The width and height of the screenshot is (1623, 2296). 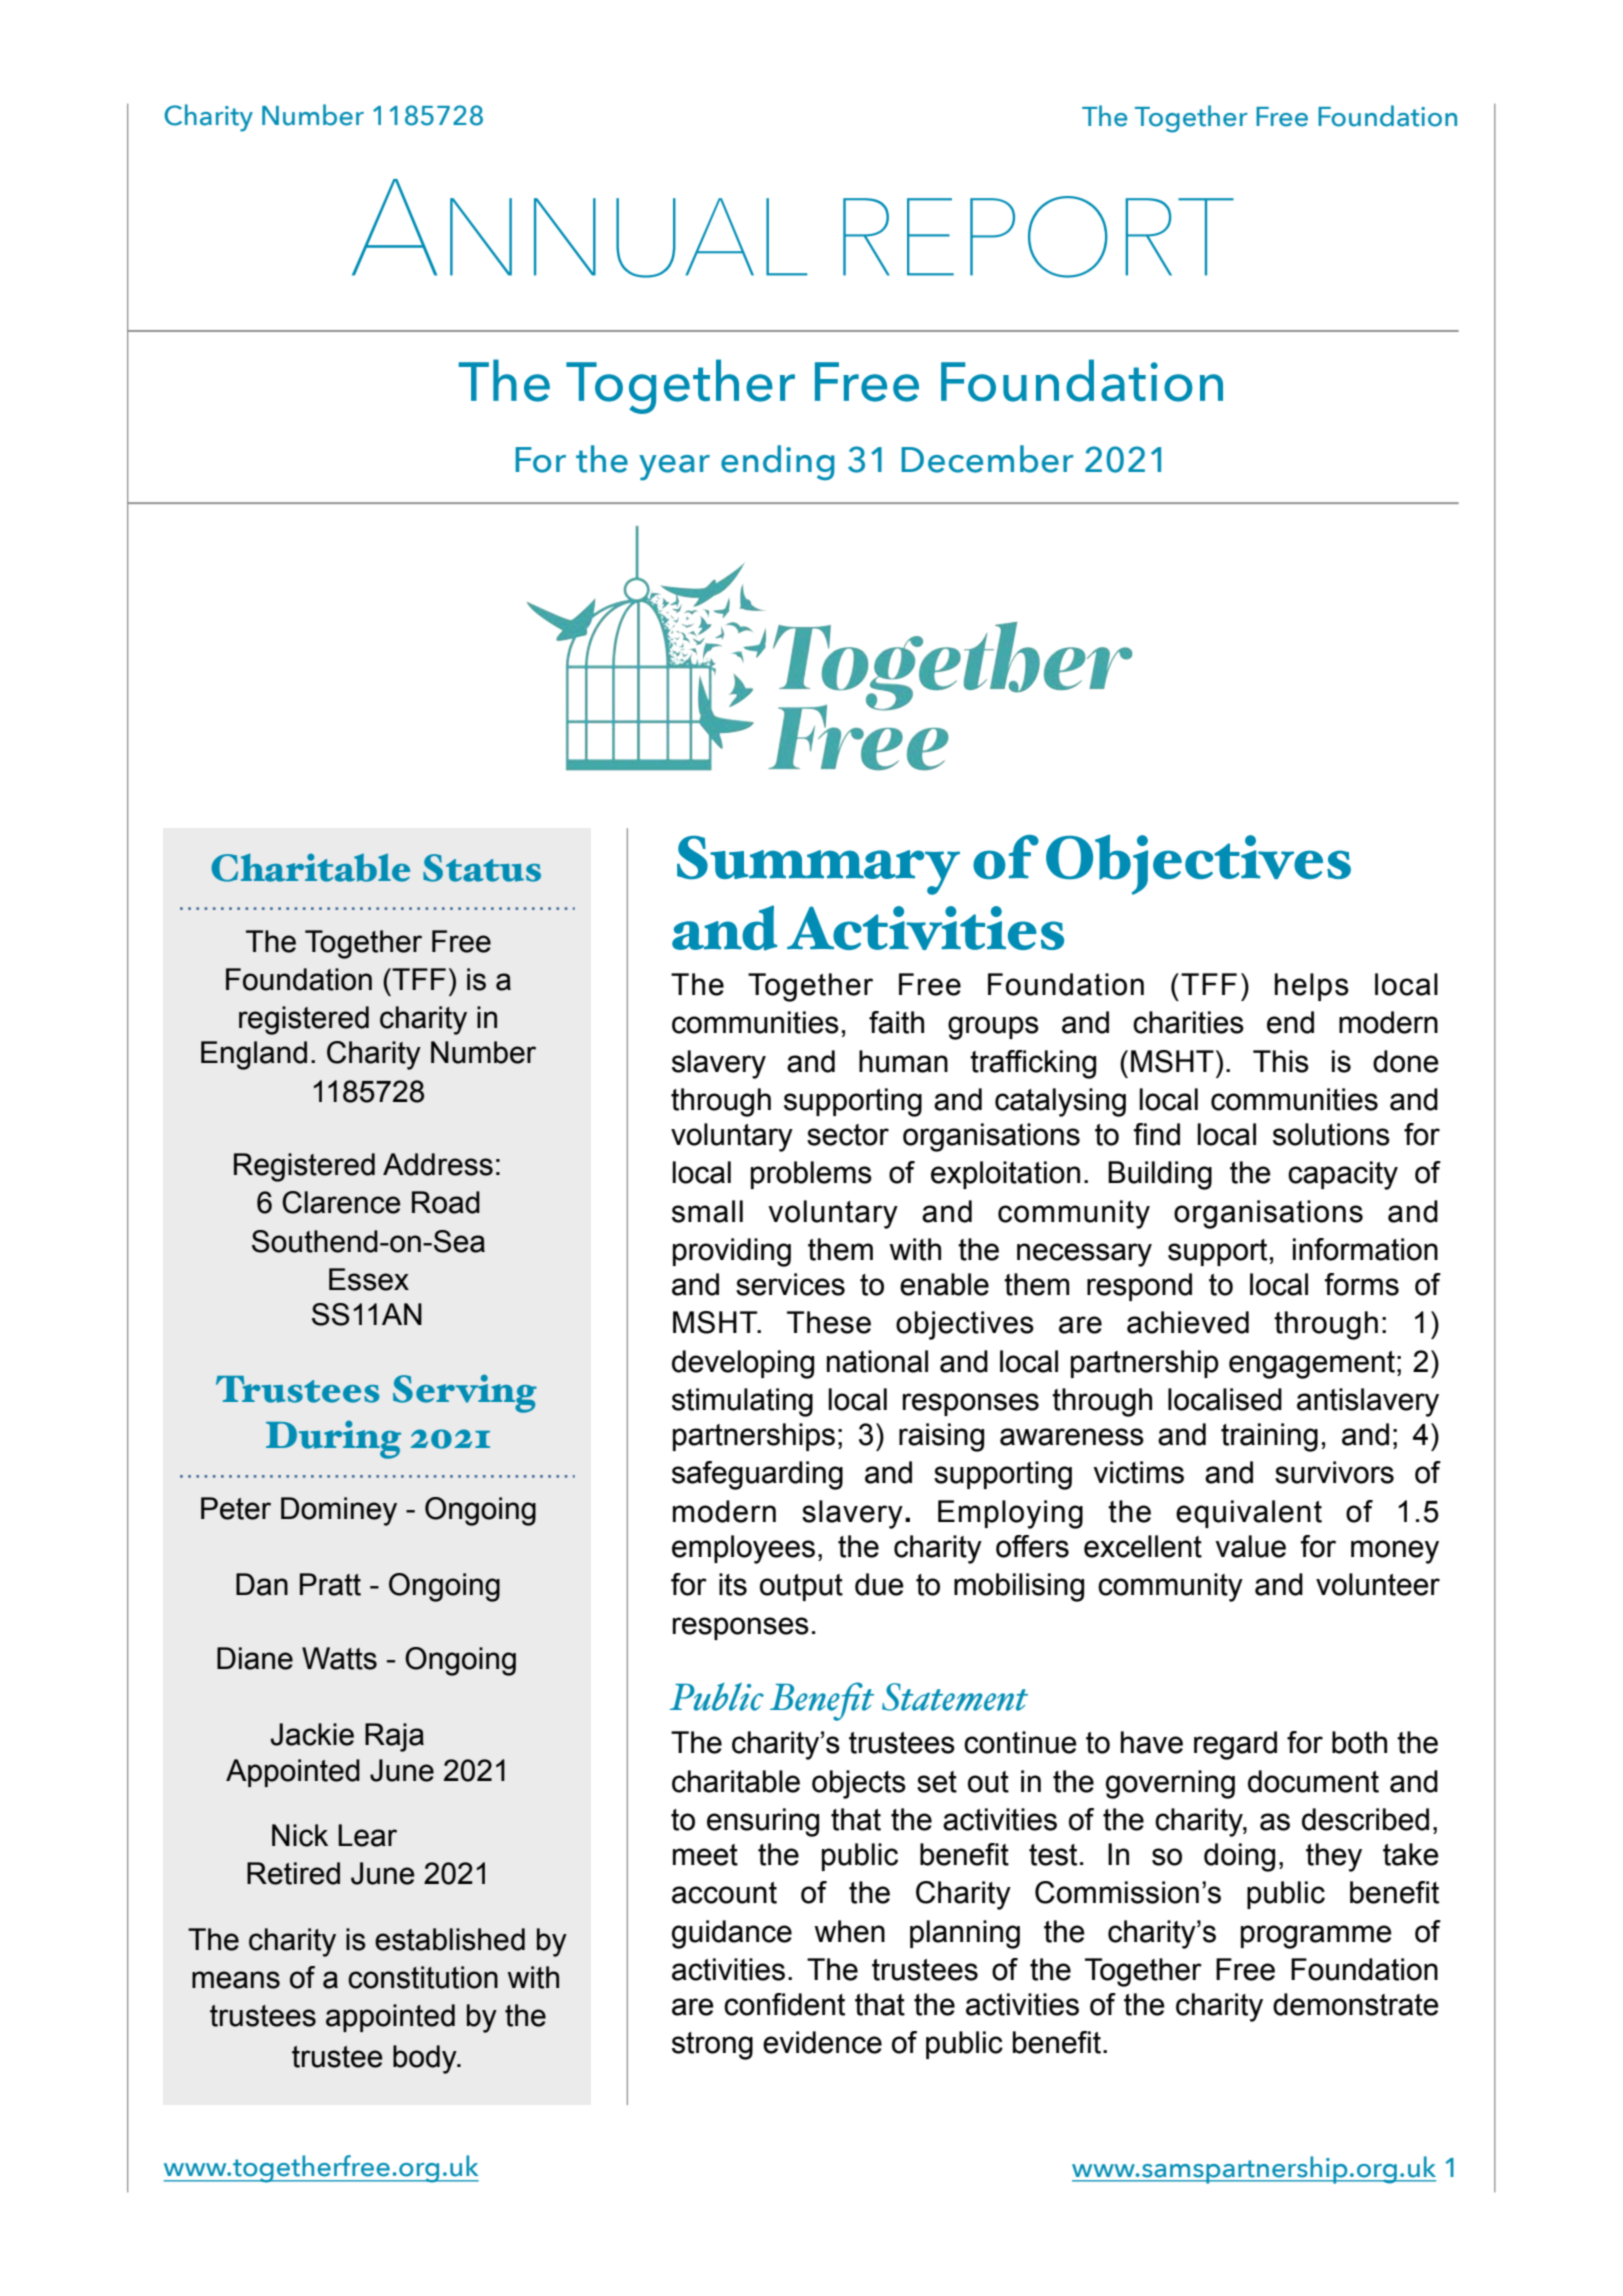 I want to click on confident, so click(x=784, y=2004).
